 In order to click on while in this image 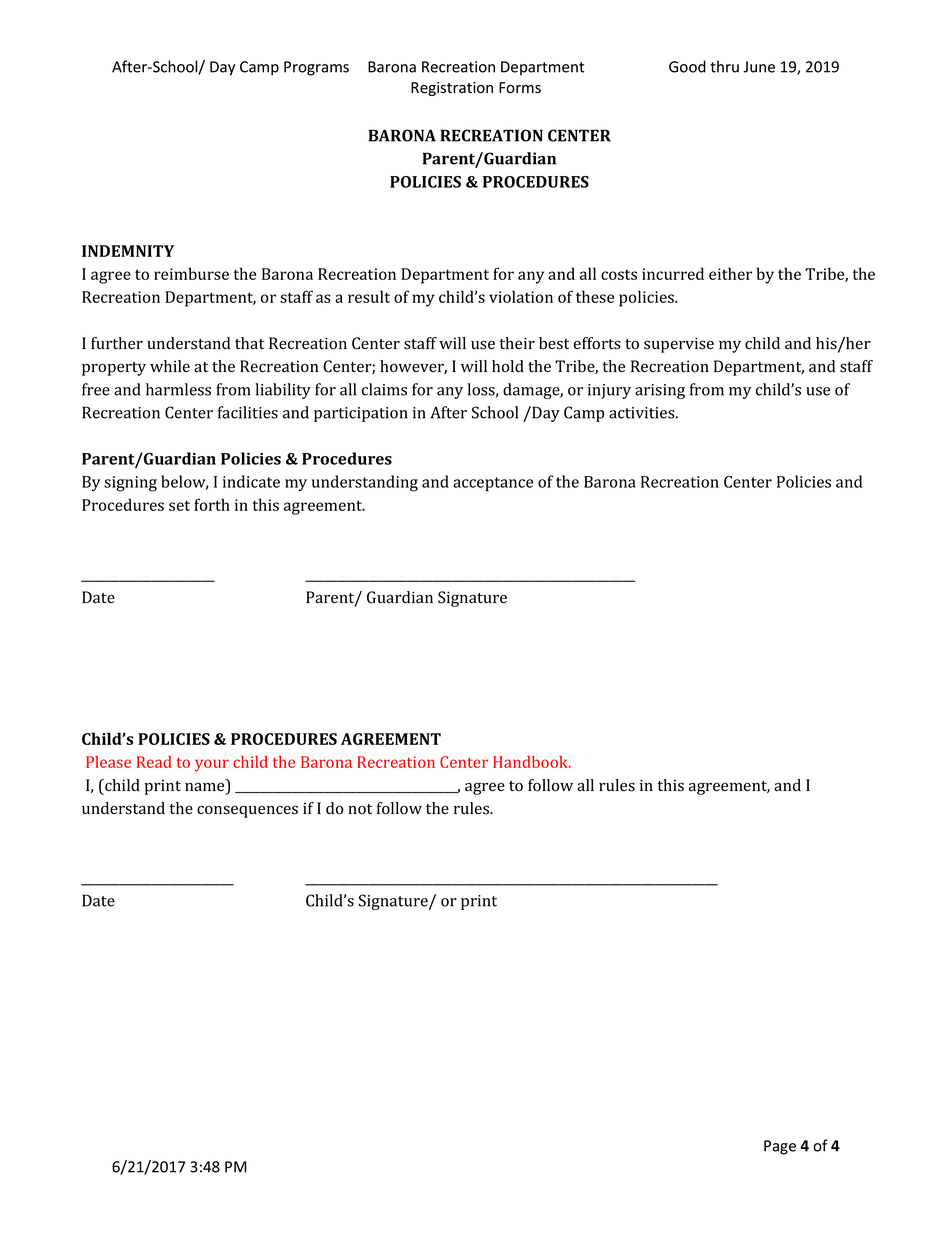, I will do `click(170, 366)`.
